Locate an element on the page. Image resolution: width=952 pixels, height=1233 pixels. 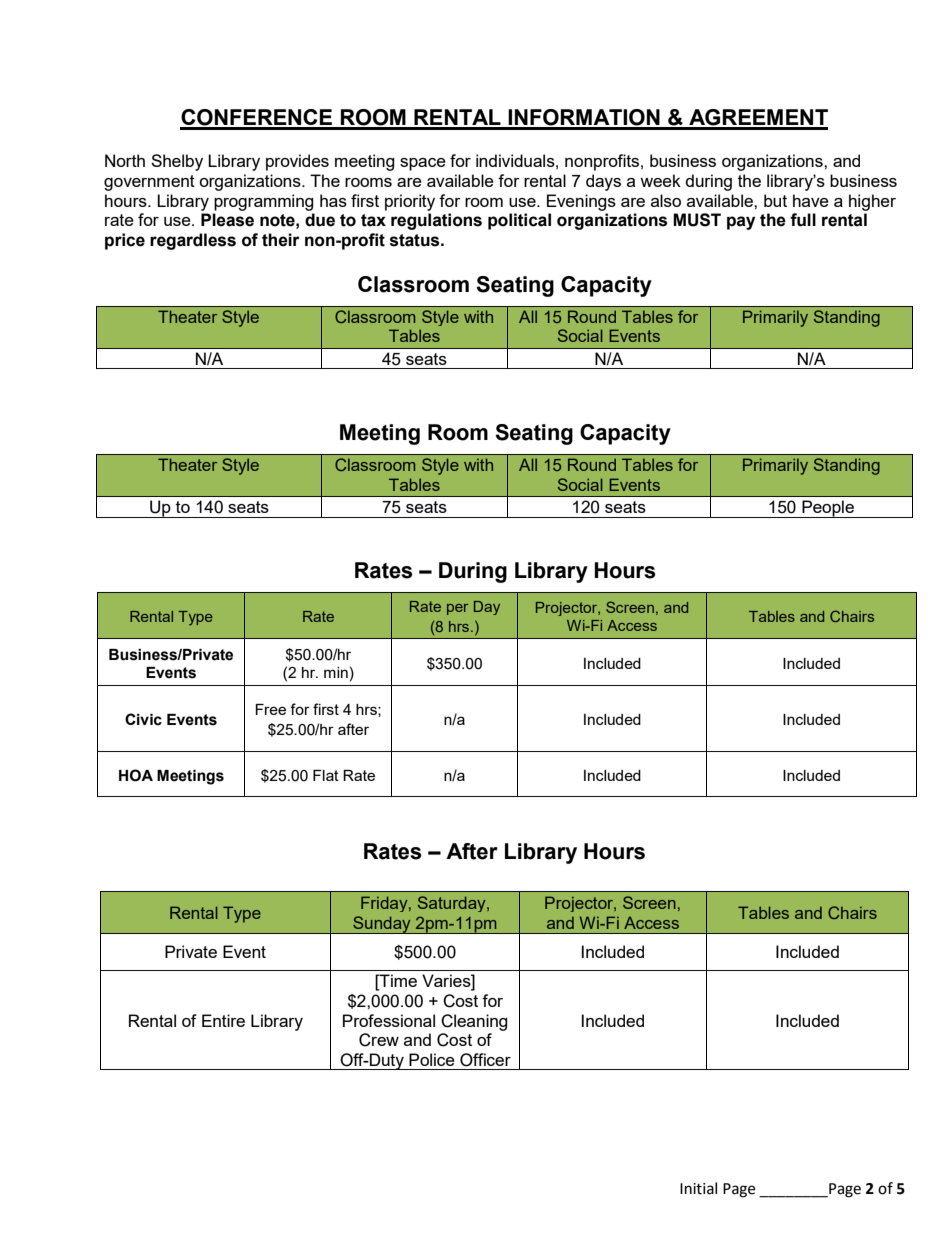
Entire is located at coordinates (223, 1020).
